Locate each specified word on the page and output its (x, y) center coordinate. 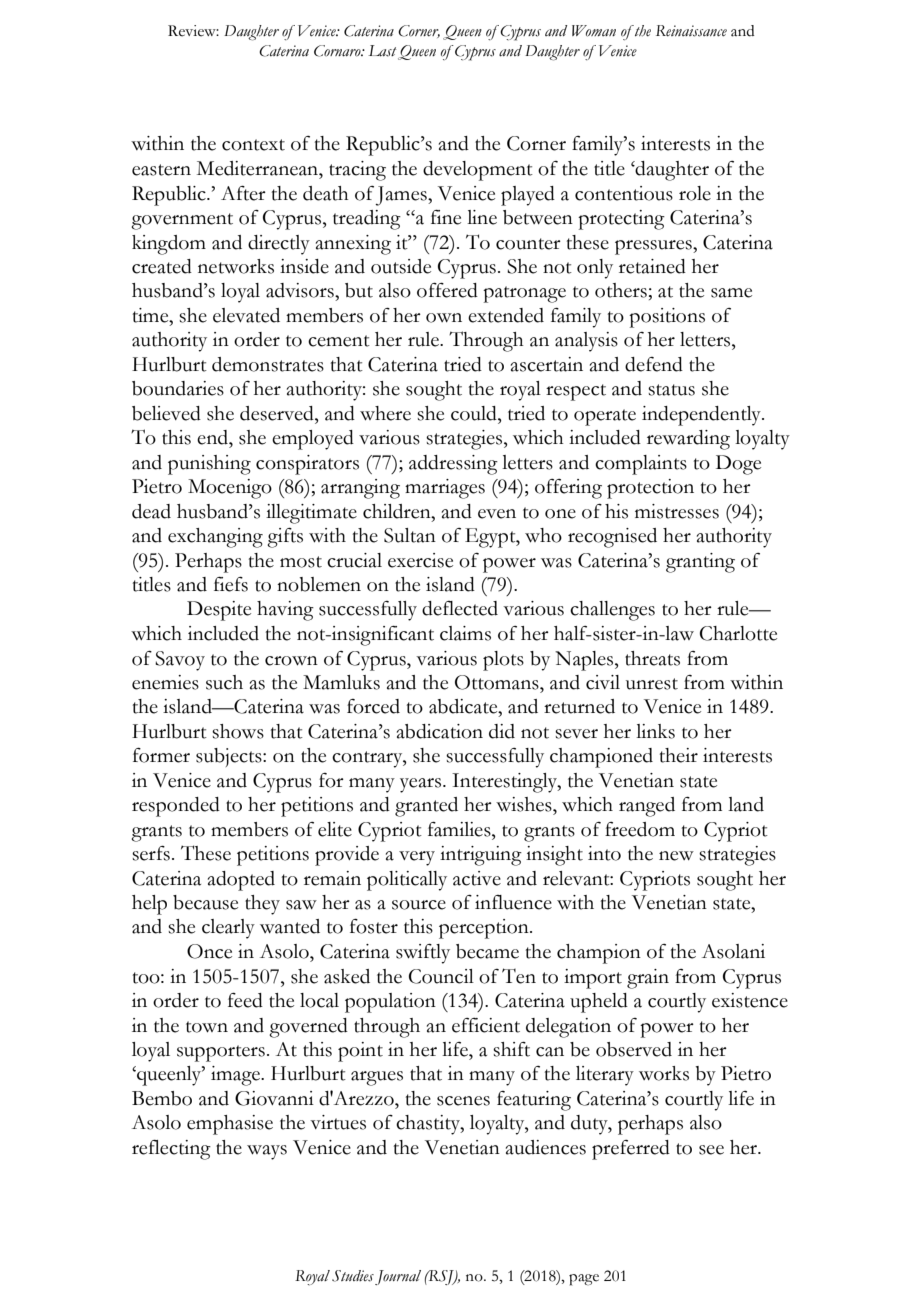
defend (654, 364)
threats (652, 658)
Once (209, 951)
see (711, 1150)
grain (648, 979)
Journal (398, 1277)
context (253, 145)
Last (382, 51)
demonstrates (268, 364)
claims (465, 633)
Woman (594, 31)
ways (267, 1152)
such (224, 682)
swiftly (423, 954)
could (475, 413)
